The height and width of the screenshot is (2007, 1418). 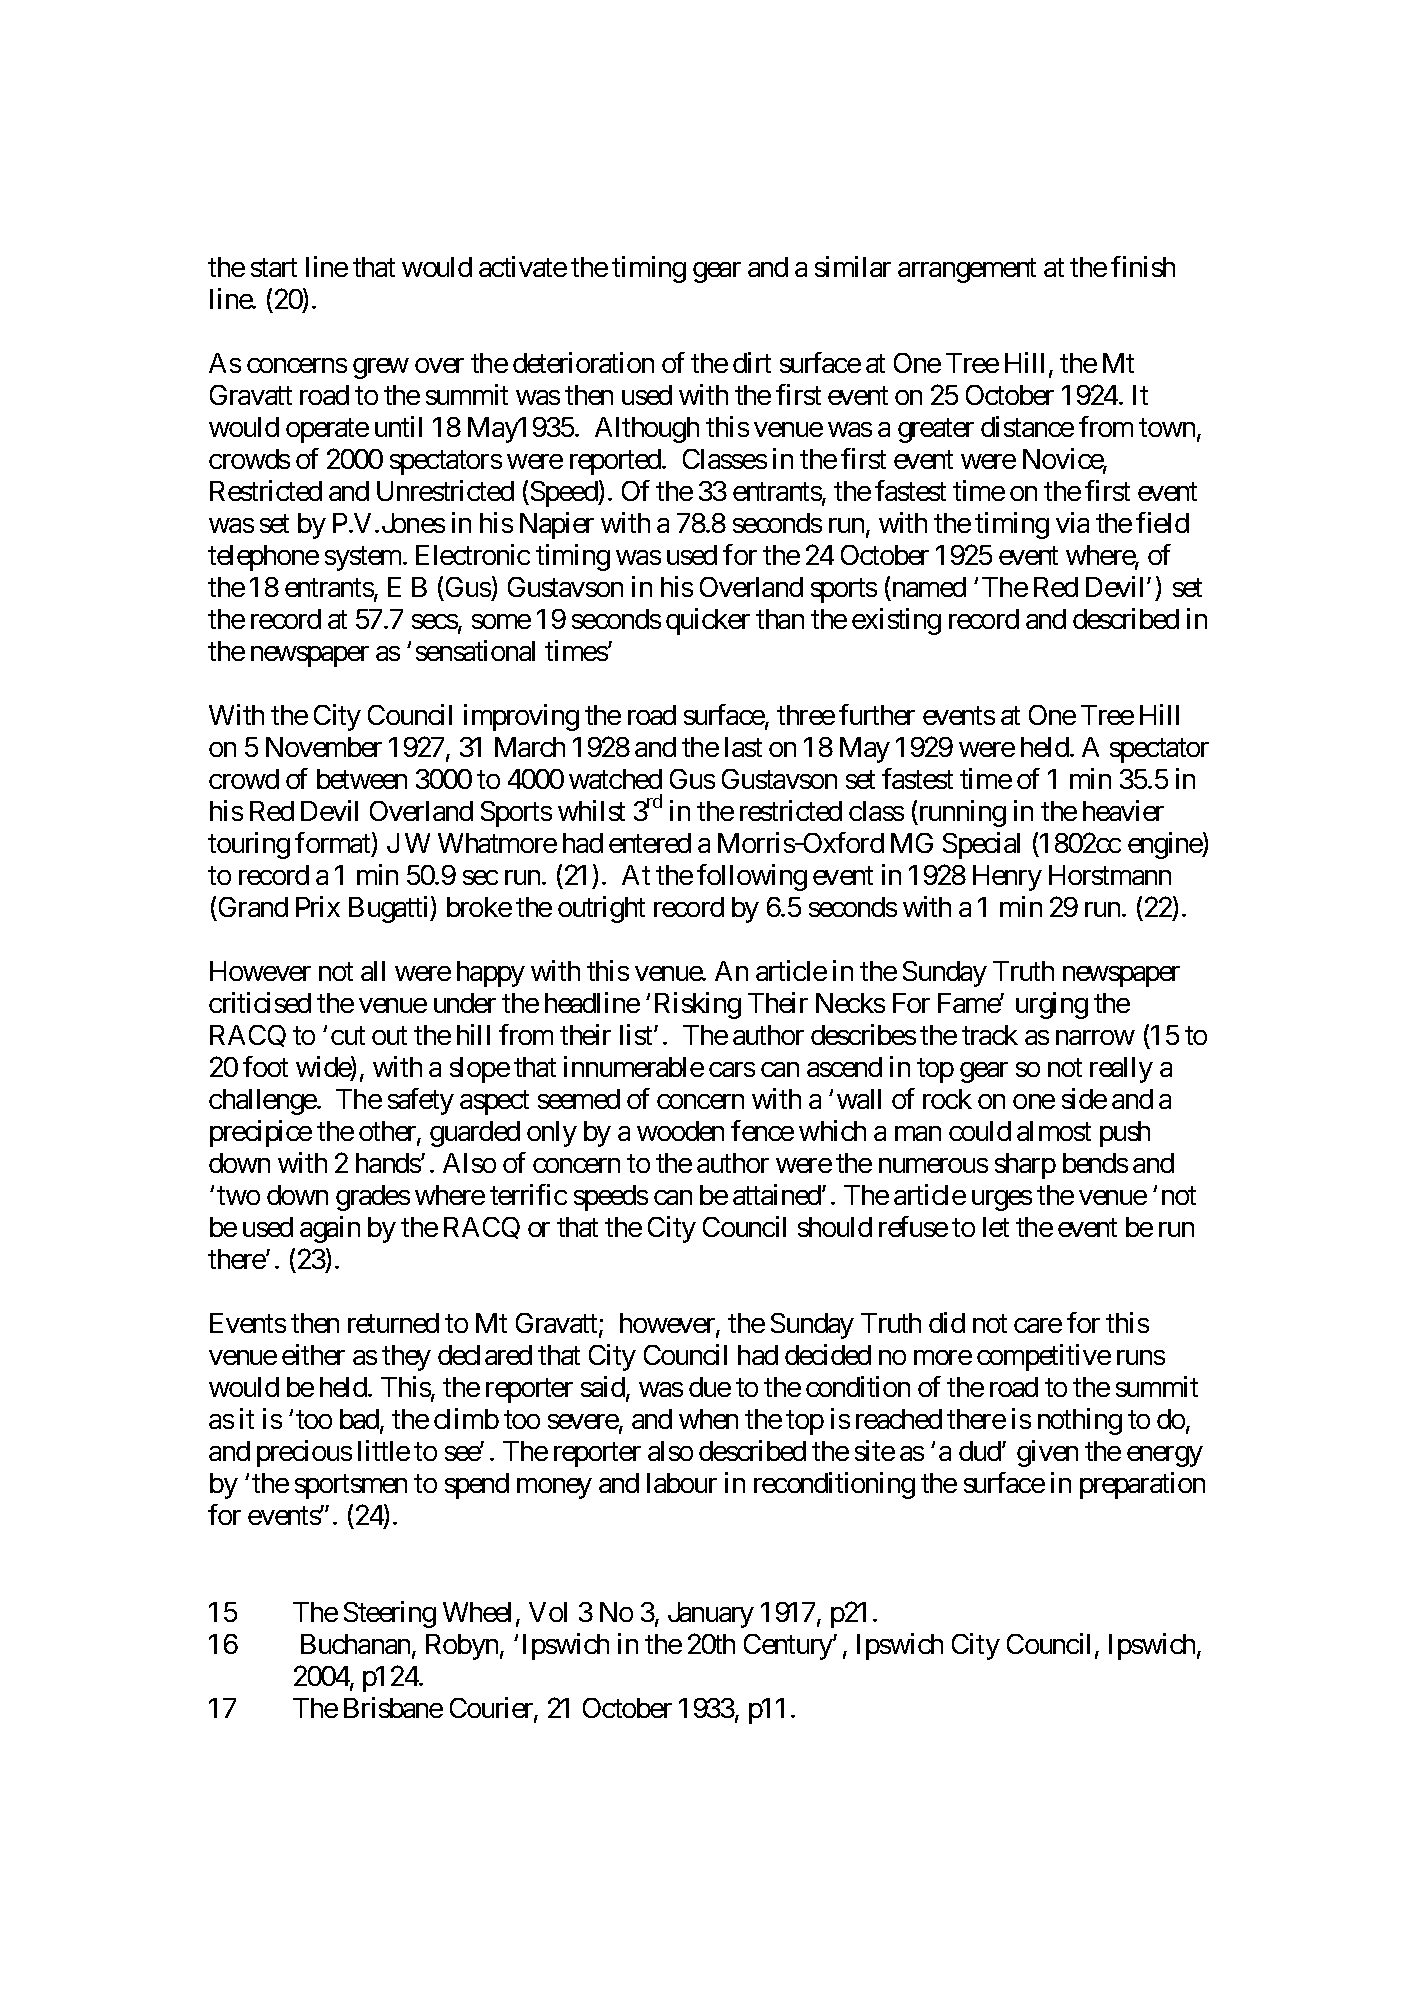 I want to click on finish, so click(x=1143, y=266).
